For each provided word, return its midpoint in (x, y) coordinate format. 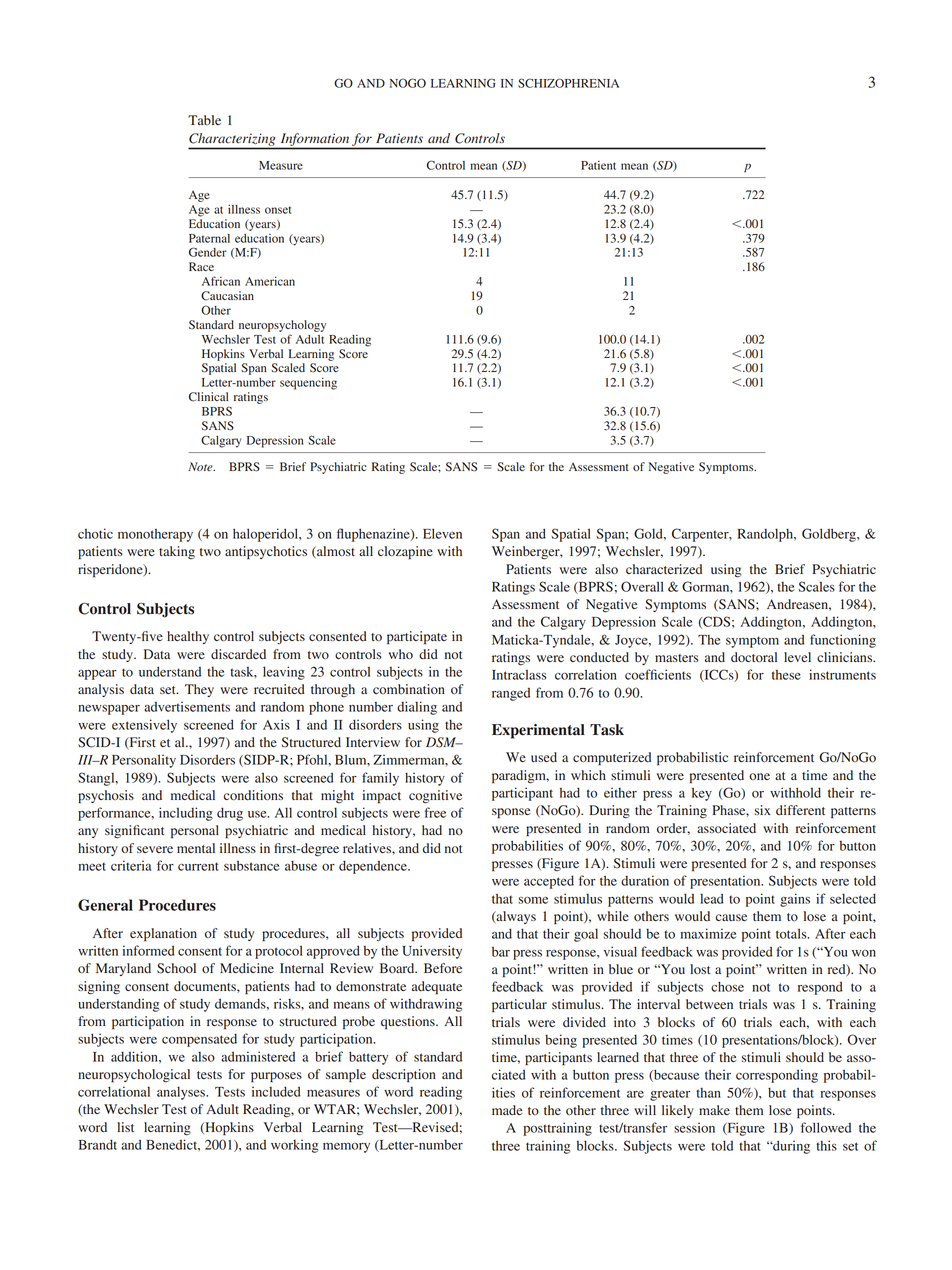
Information (315, 139)
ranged (511, 694)
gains (795, 900)
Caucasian (227, 296)
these (786, 675)
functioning (843, 641)
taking (177, 552)
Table (204, 120)
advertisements (187, 706)
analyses (182, 1093)
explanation (163, 934)
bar (501, 952)
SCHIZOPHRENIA (568, 83)
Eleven (442, 533)
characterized (664, 569)
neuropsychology (282, 326)
